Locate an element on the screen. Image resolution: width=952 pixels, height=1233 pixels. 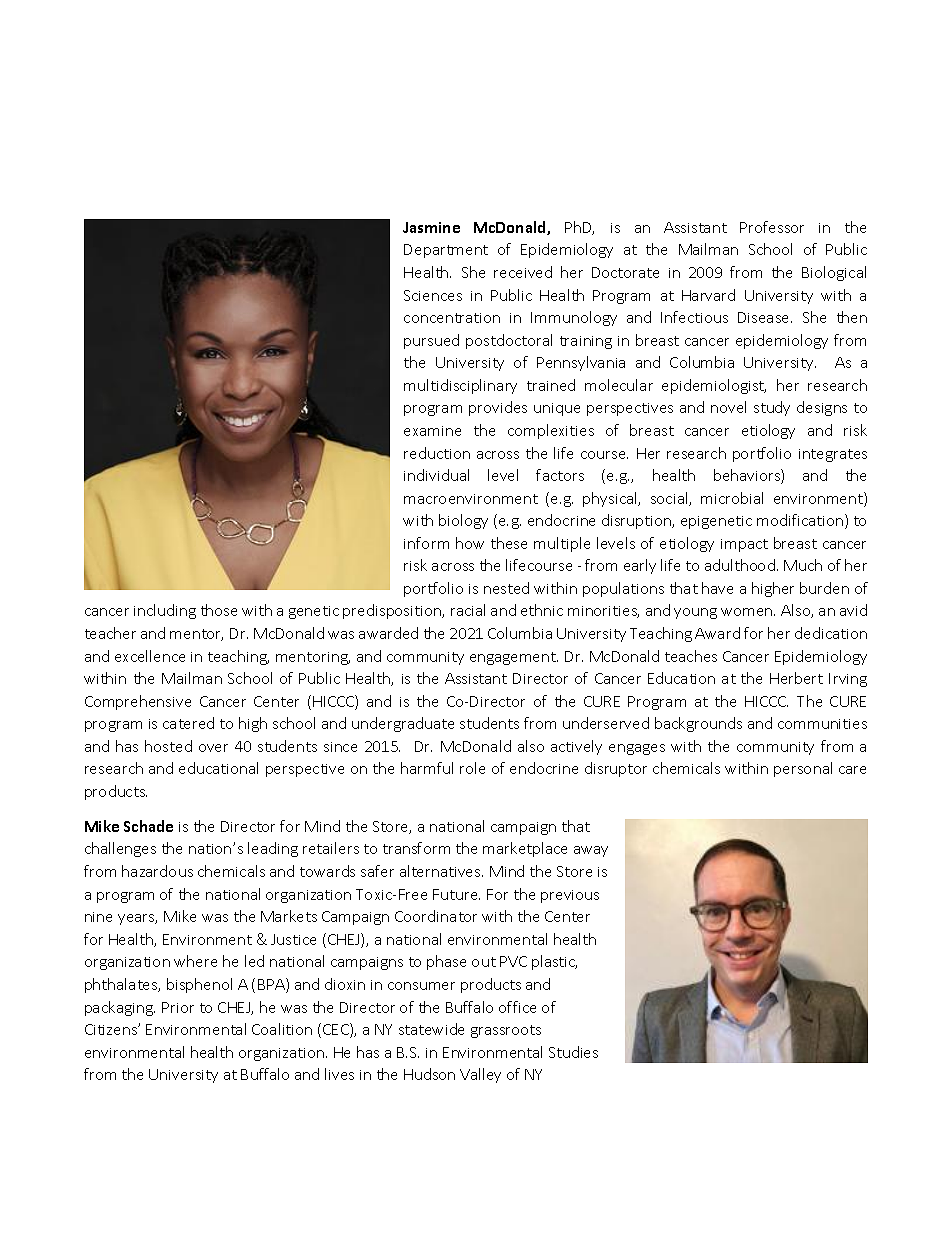
reduction is located at coordinates (437, 453).
